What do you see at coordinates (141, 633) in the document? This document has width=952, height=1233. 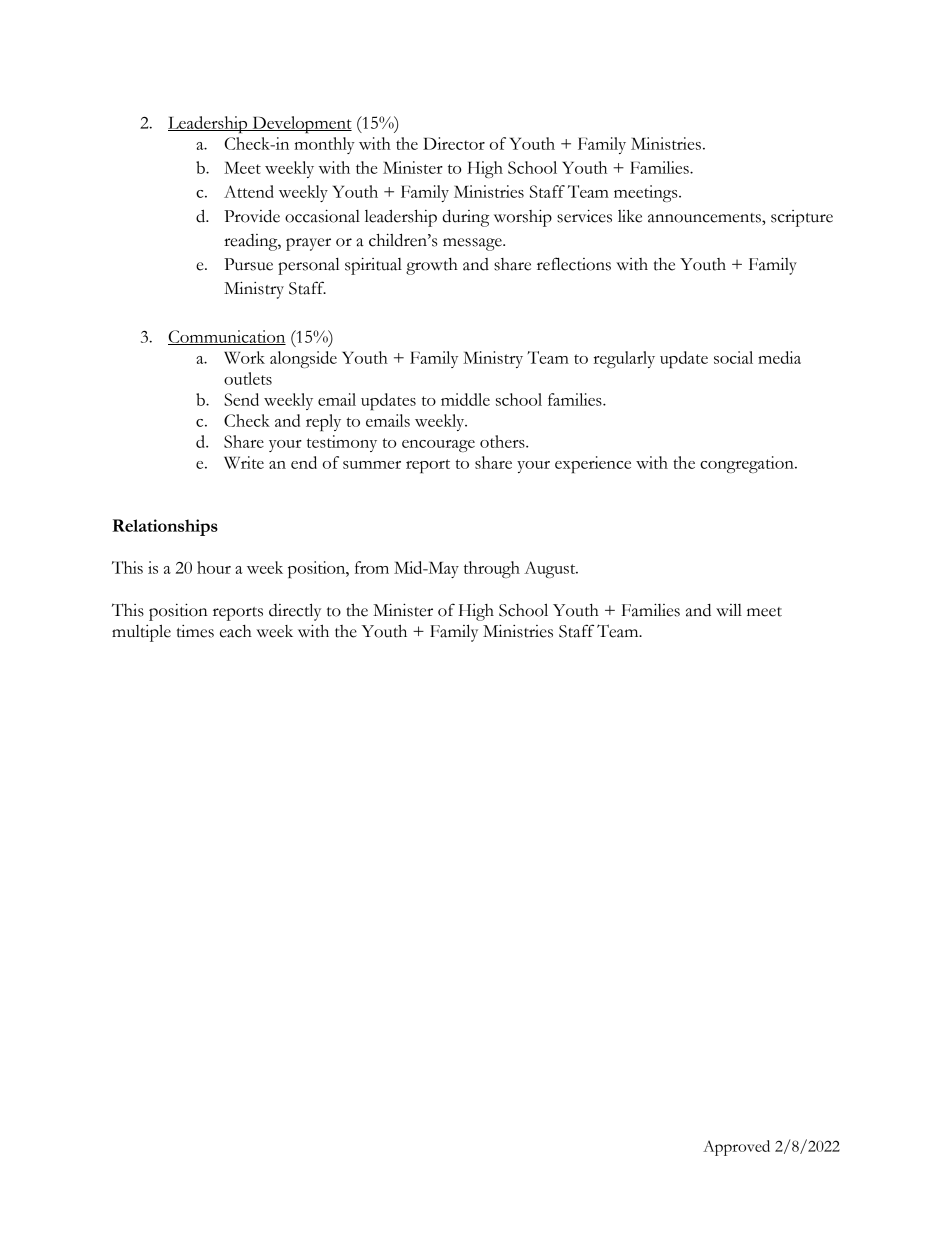 I see `multiple` at bounding box center [141, 633].
